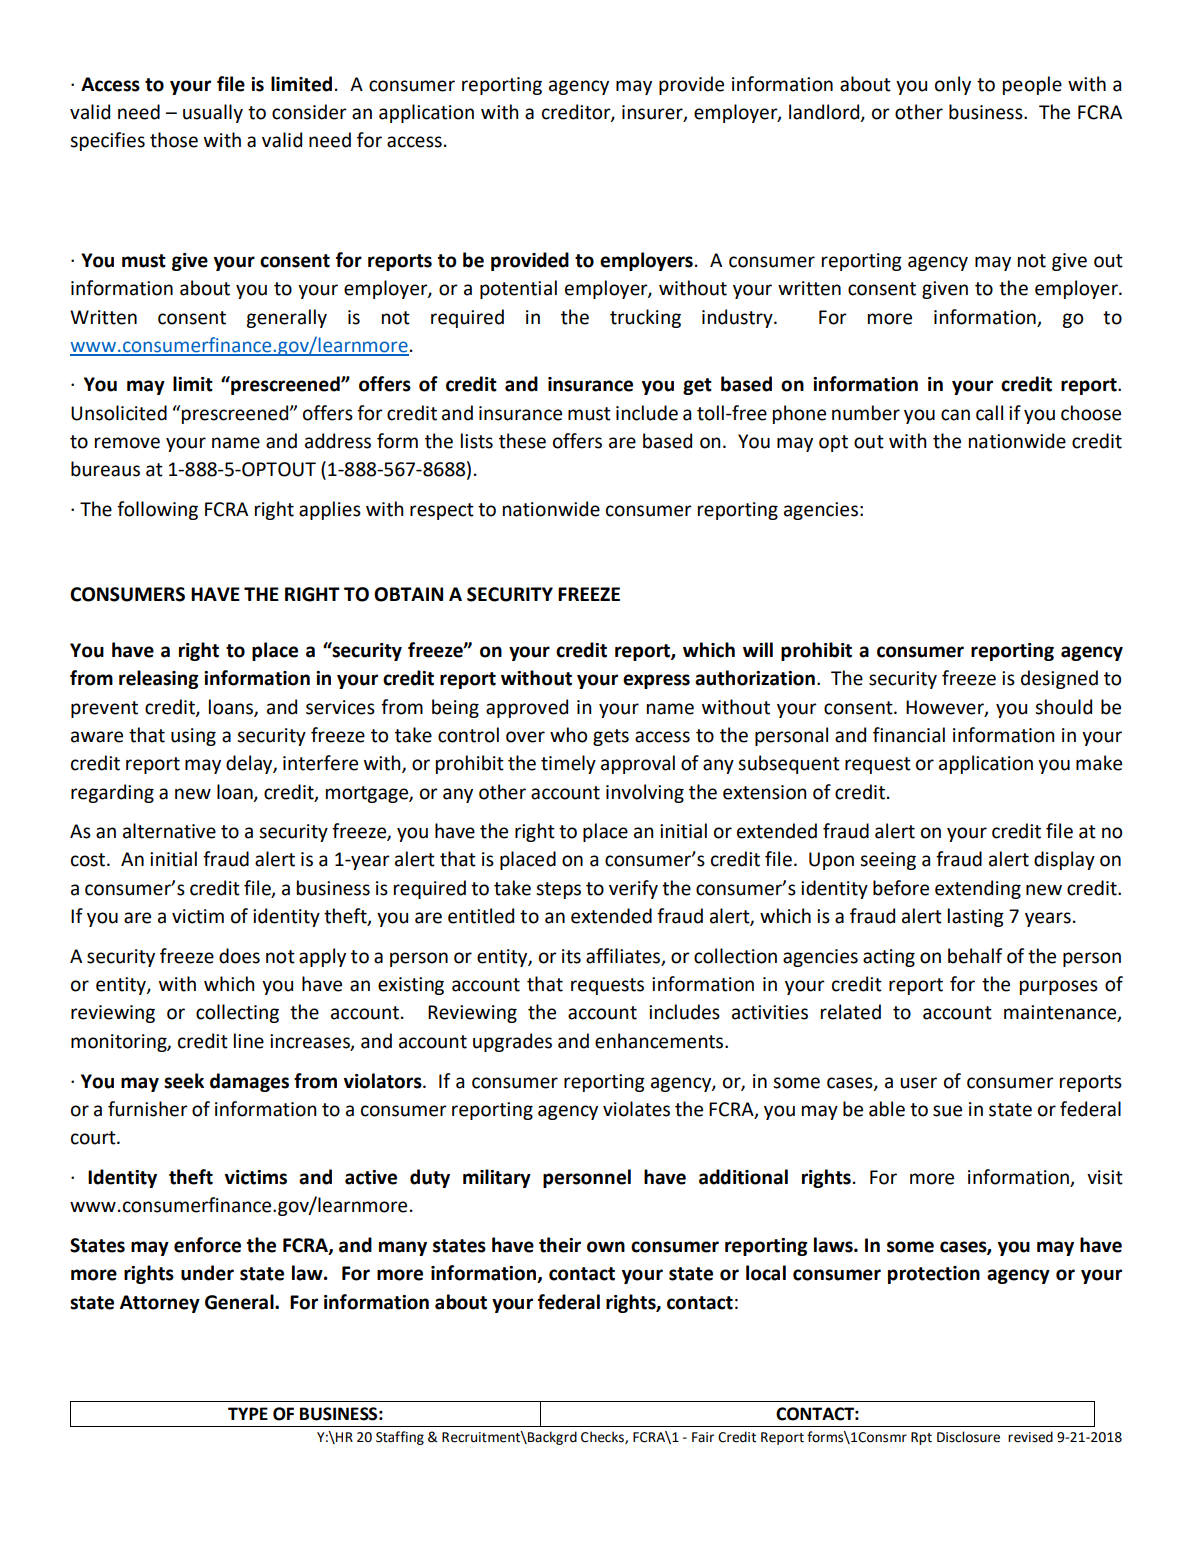 This page has width=1193, height=1543. I want to click on following, so click(157, 510).
